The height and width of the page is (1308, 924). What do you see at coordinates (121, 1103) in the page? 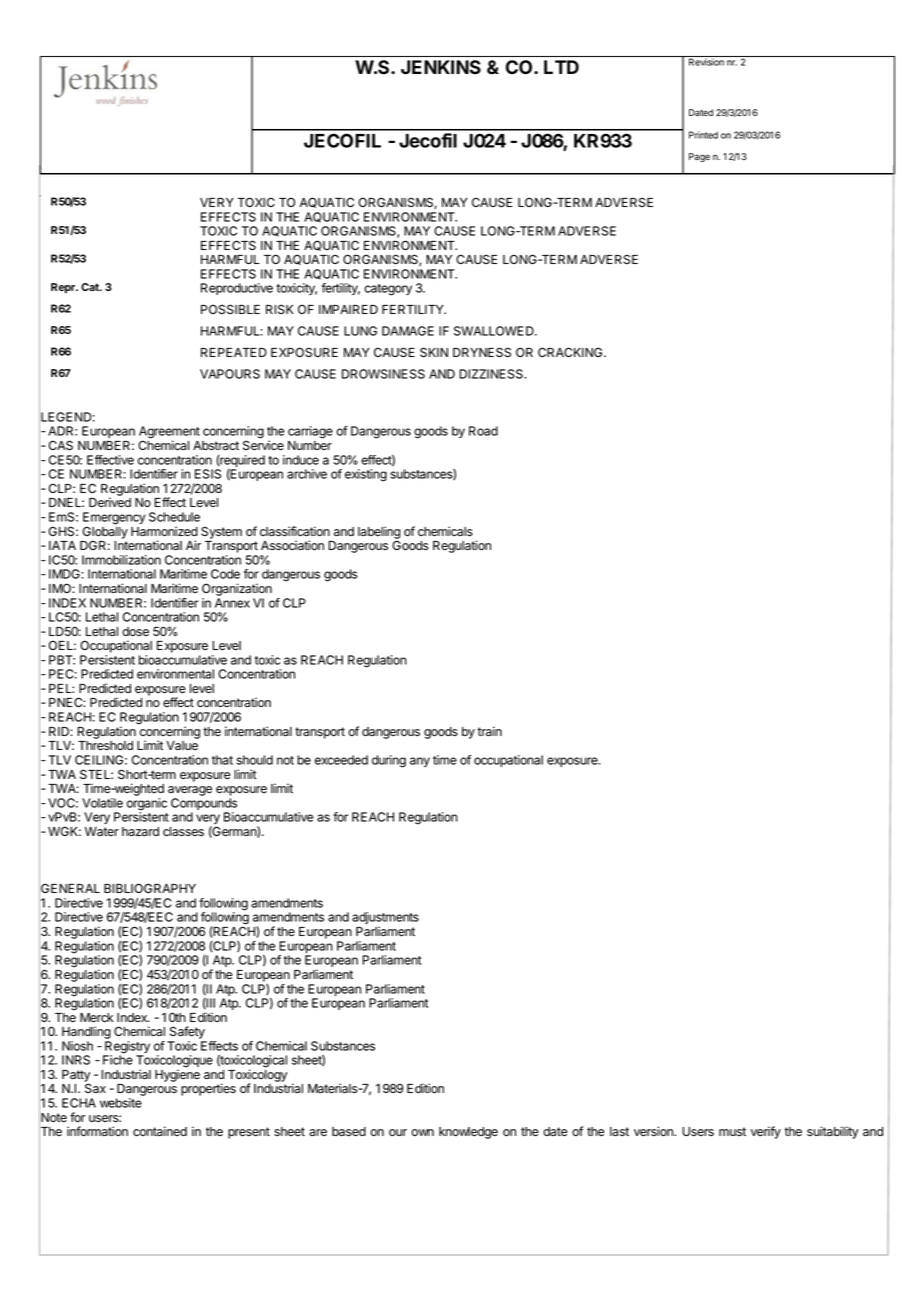
I see `website` at bounding box center [121, 1103].
